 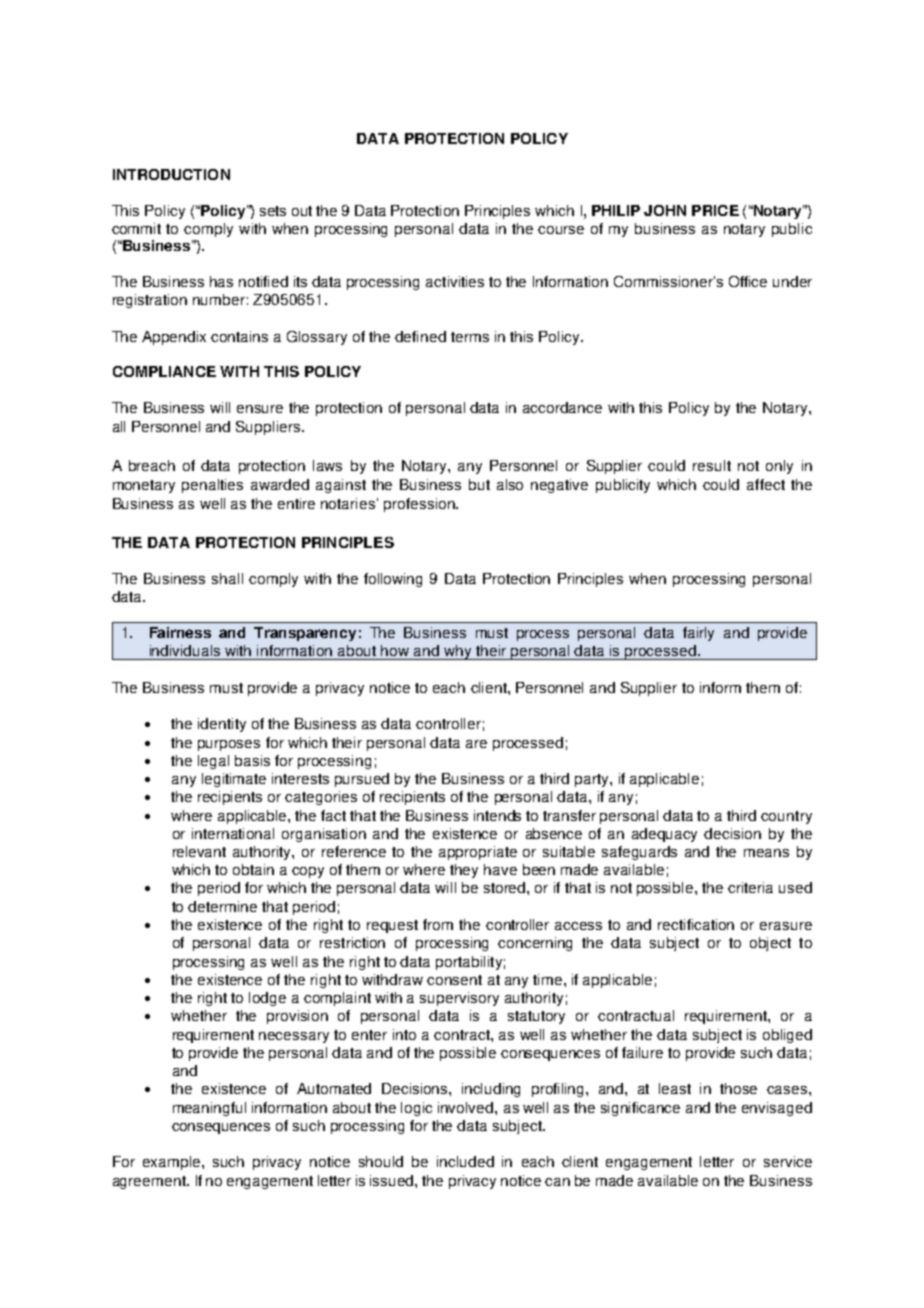 What do you see at coordinates (465, 1161) in the image?
I see `included` at bounding box center [465, 1161].
